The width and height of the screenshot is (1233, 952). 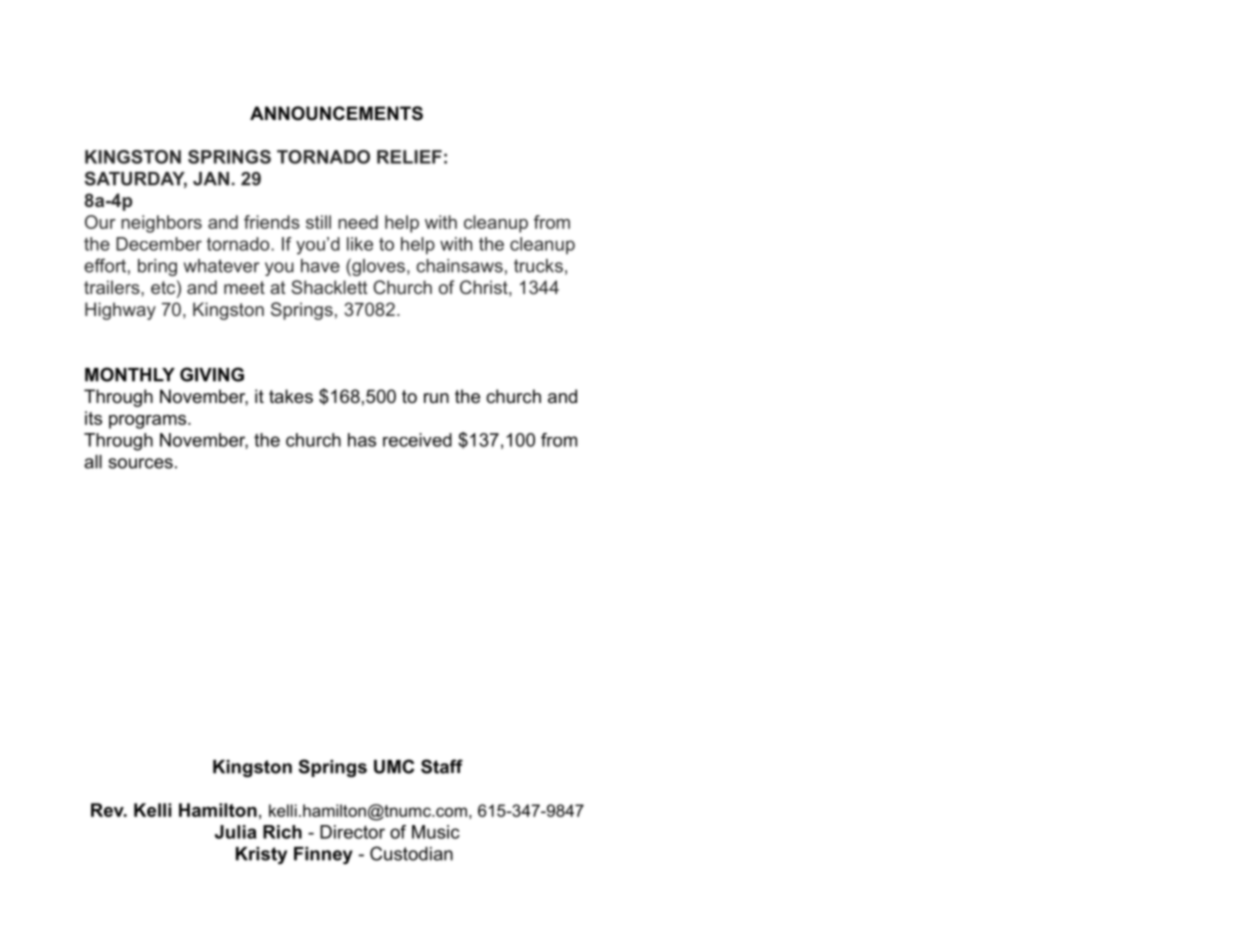 I want to click on Julia, so click(x=236, y=832).
